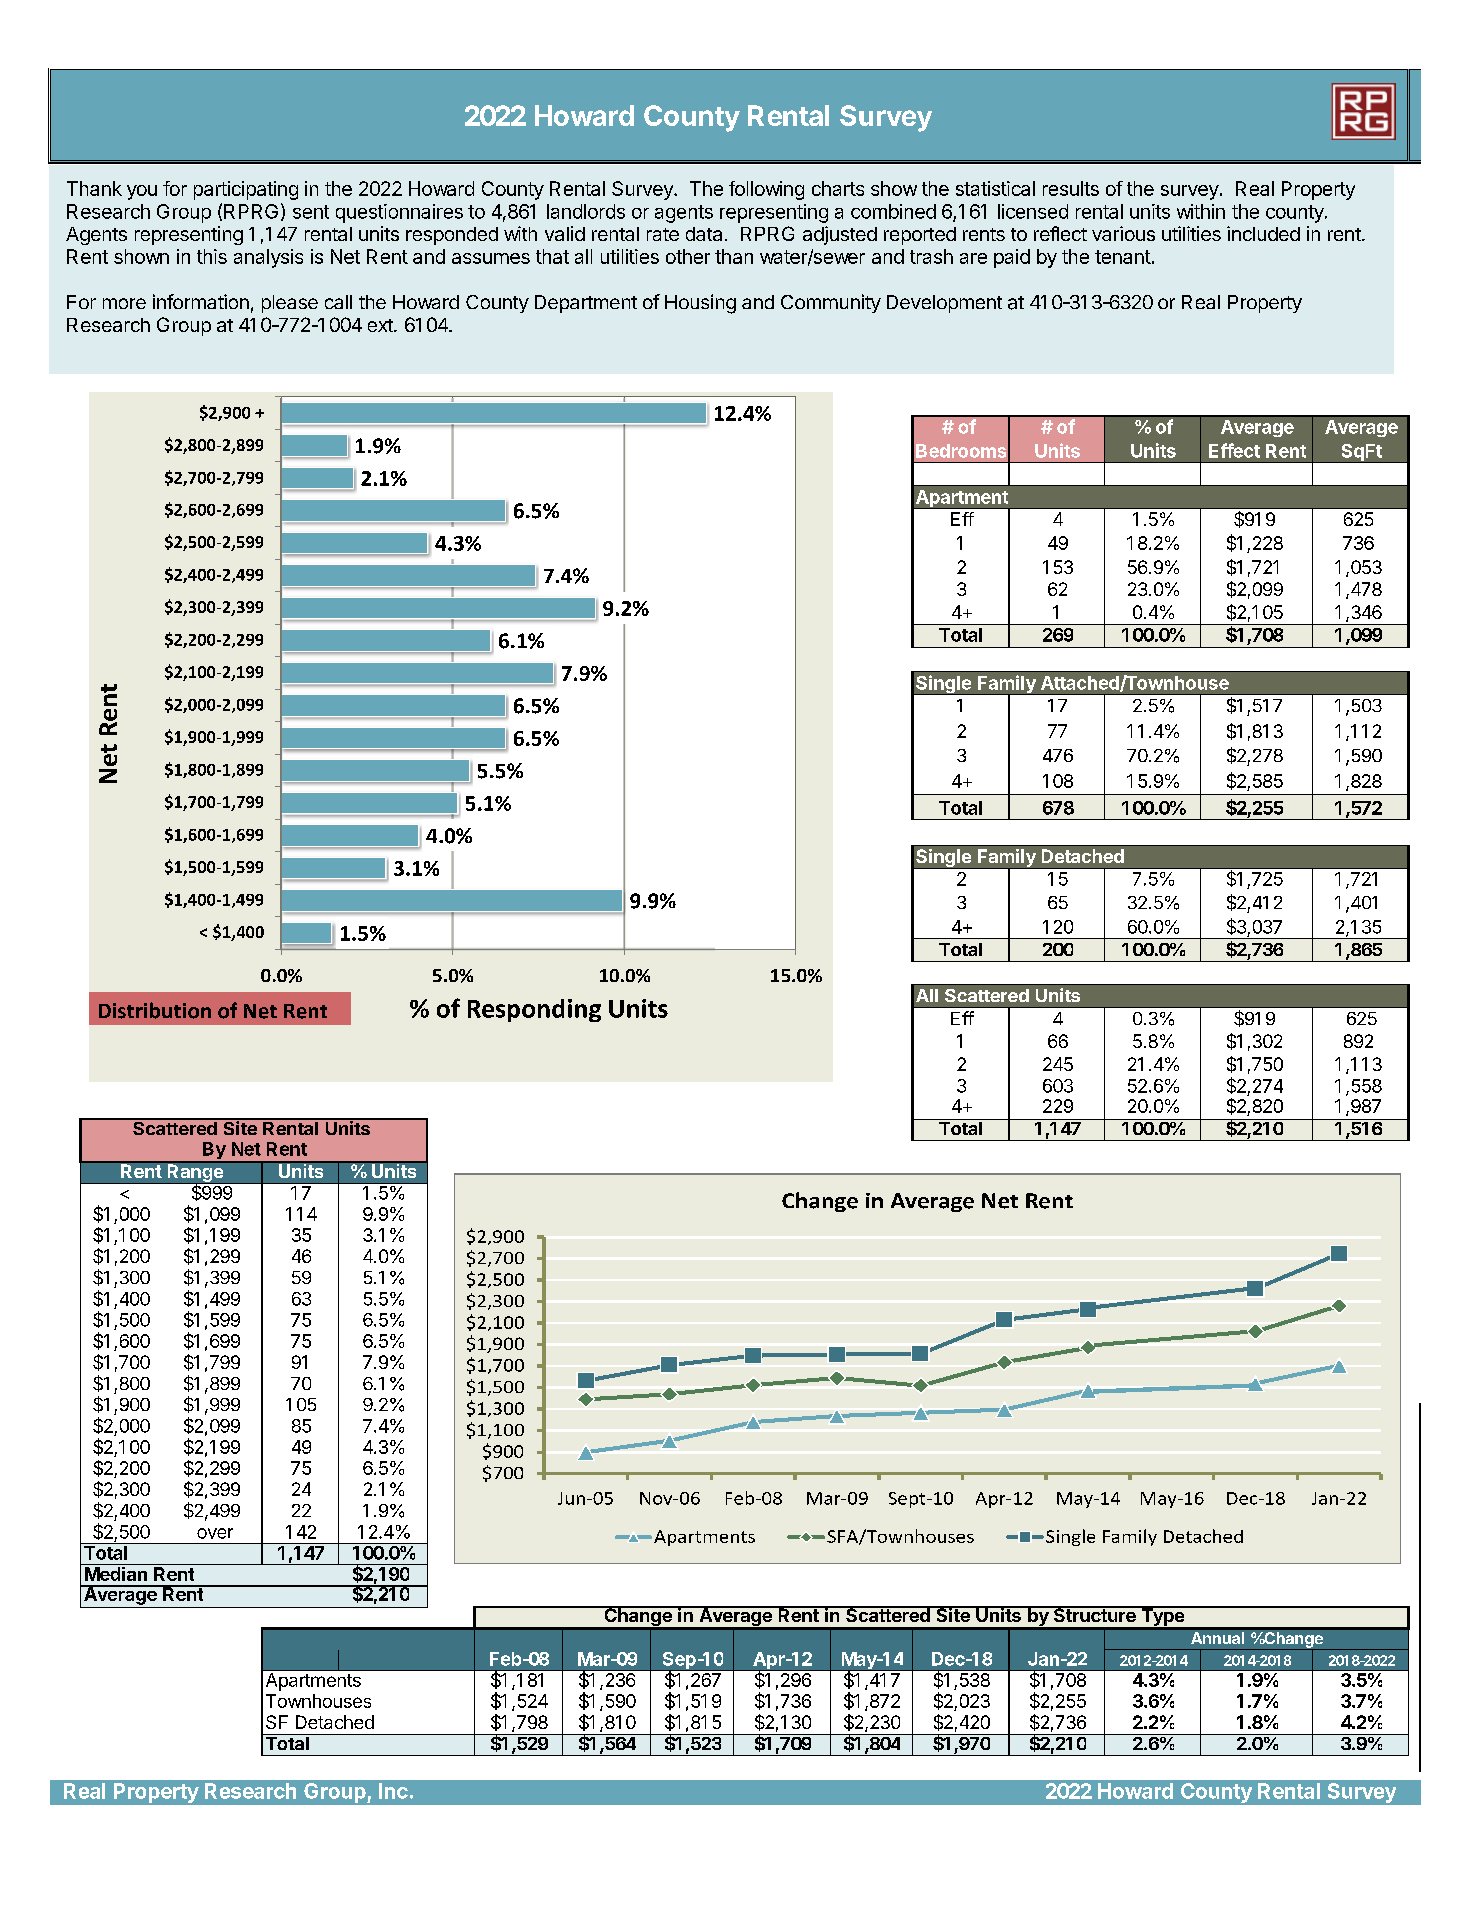 This screenshot has width=1480, height=1915. Describe the element at coordinates (534, 1010) in the screenshot. I see `Responding` at that location.
